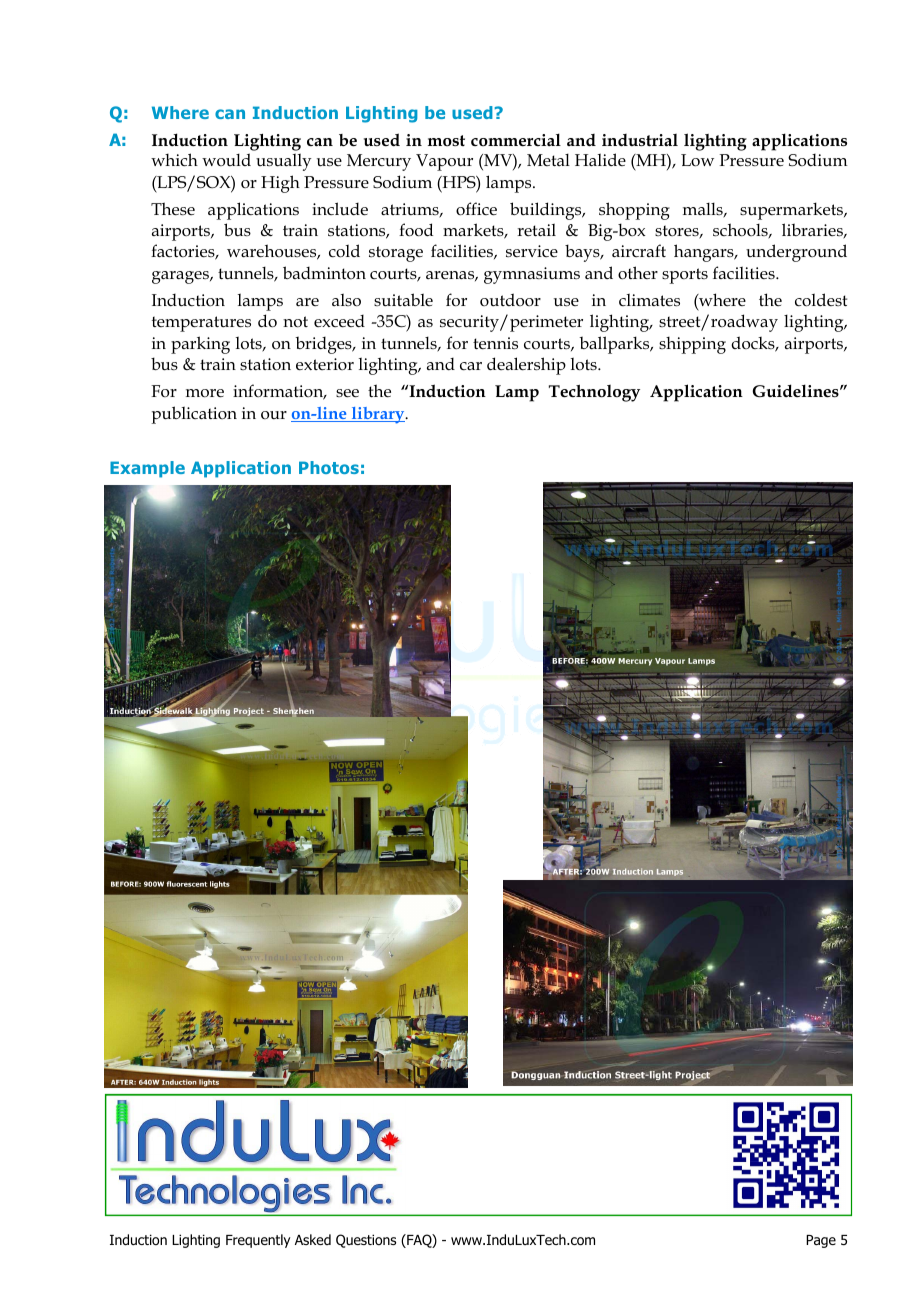  I want to click on Photos, so click(329, 467).
